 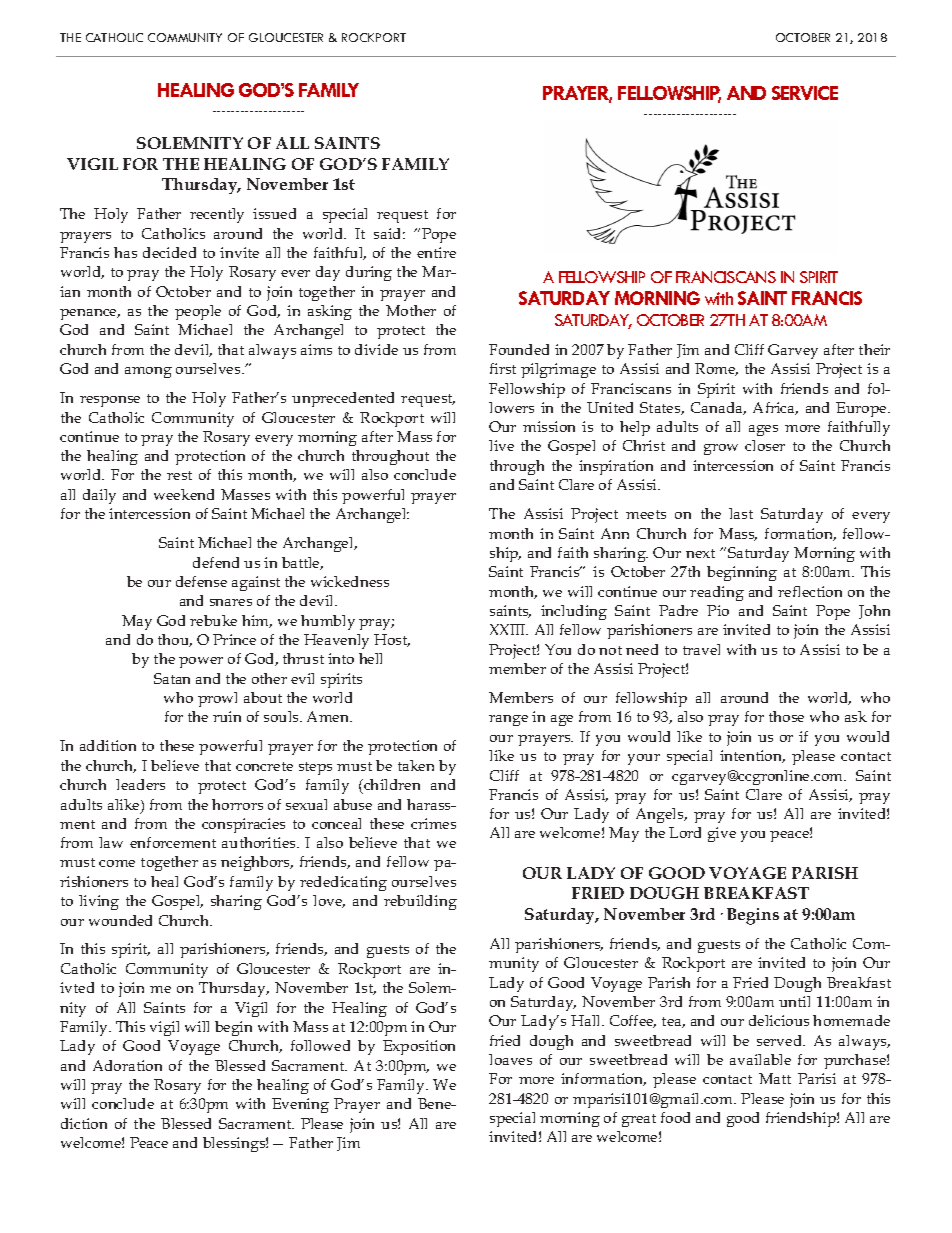 What do you see at coordinates (805, 93) in the screenshot?
I see `SERVICE` at bounding box center [805, 93].
